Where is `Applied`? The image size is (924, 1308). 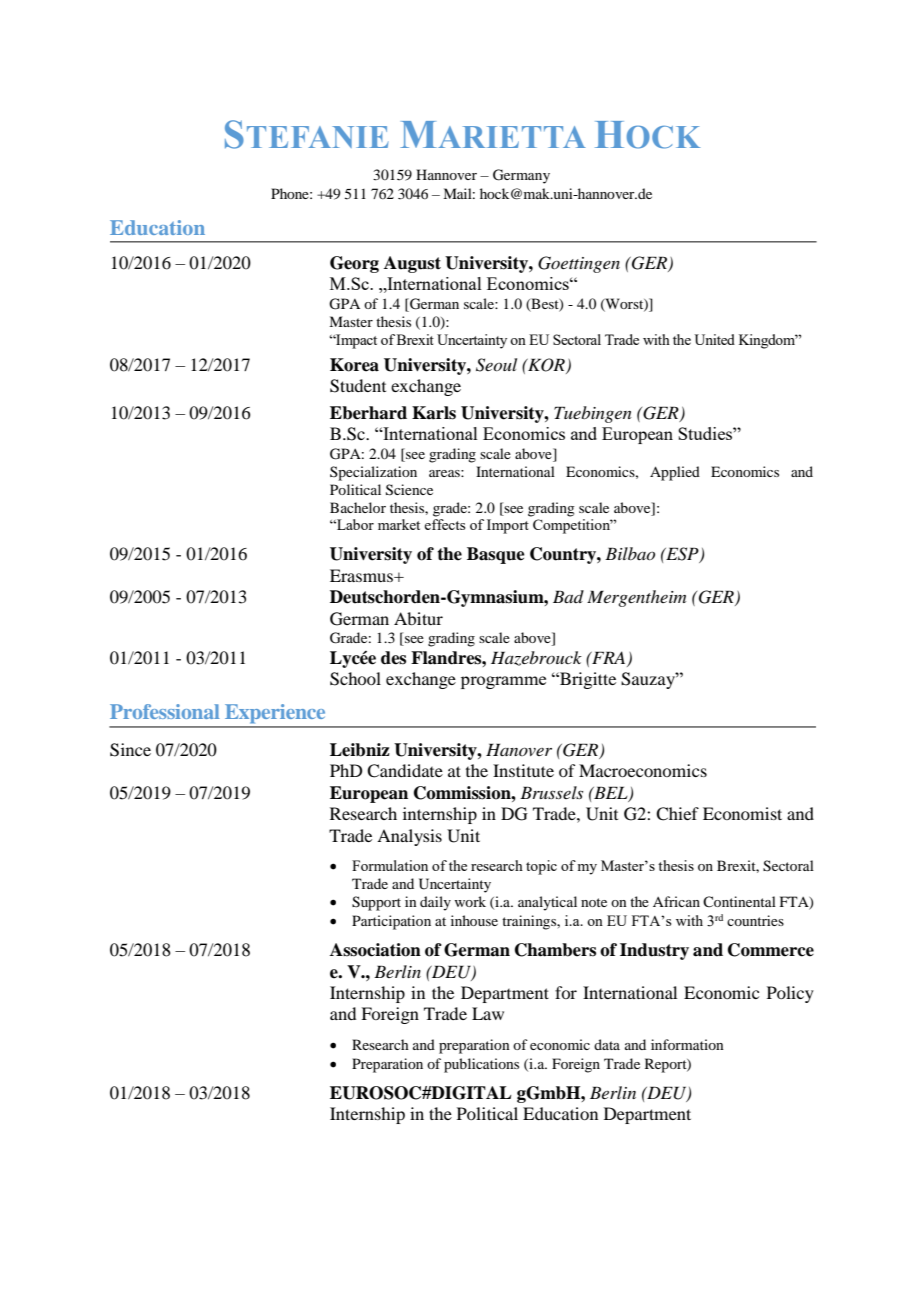
Applied is located at coordinates (675, 473).
